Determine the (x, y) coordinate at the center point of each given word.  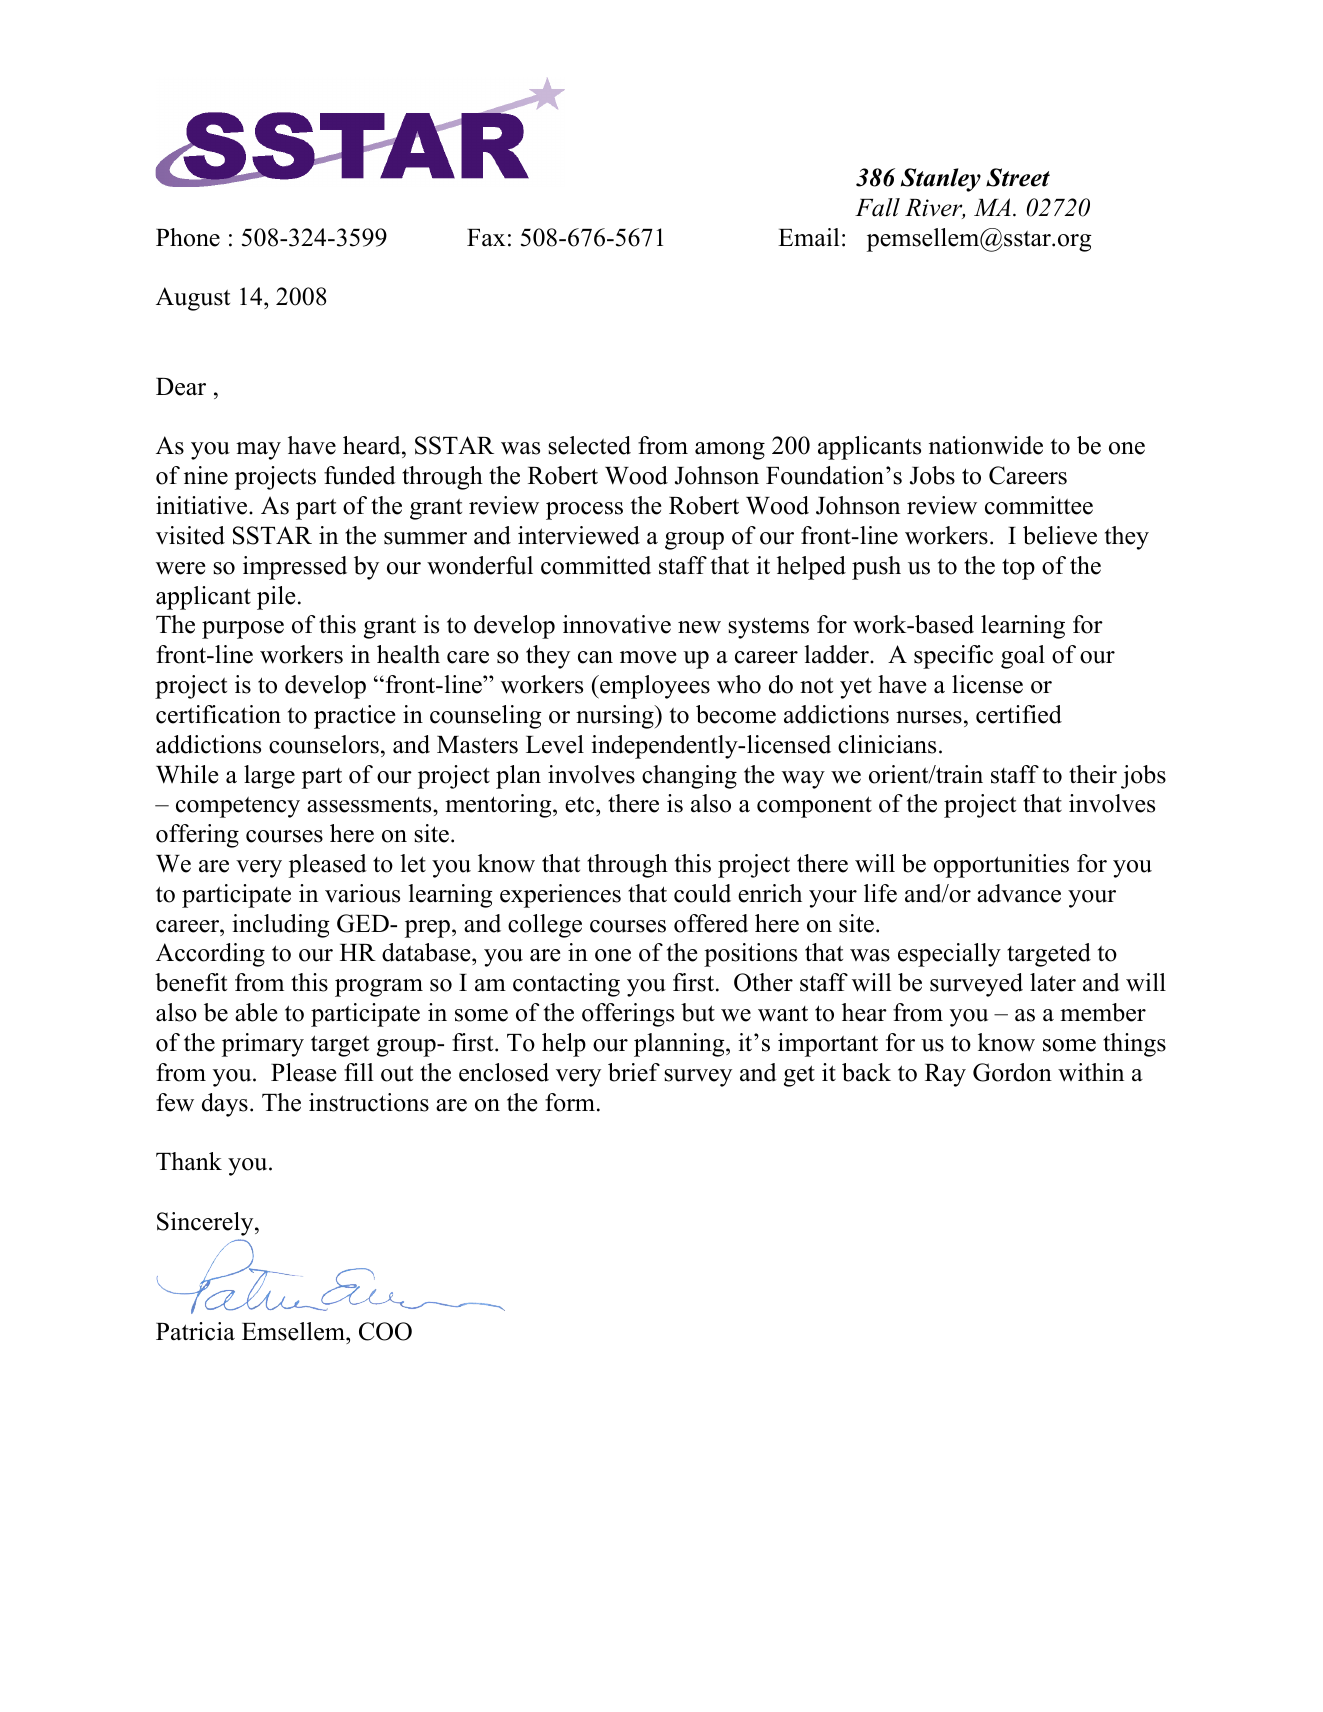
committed (596, 565)
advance (1019, 893)
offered (711, 923)
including (281, 926)
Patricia (195, 1331)
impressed (295, 568)
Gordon (1012, 1072)
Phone (188, 237)
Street (1018, 177)
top (1018, 569)
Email (809, 237)
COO (385, 1331)
